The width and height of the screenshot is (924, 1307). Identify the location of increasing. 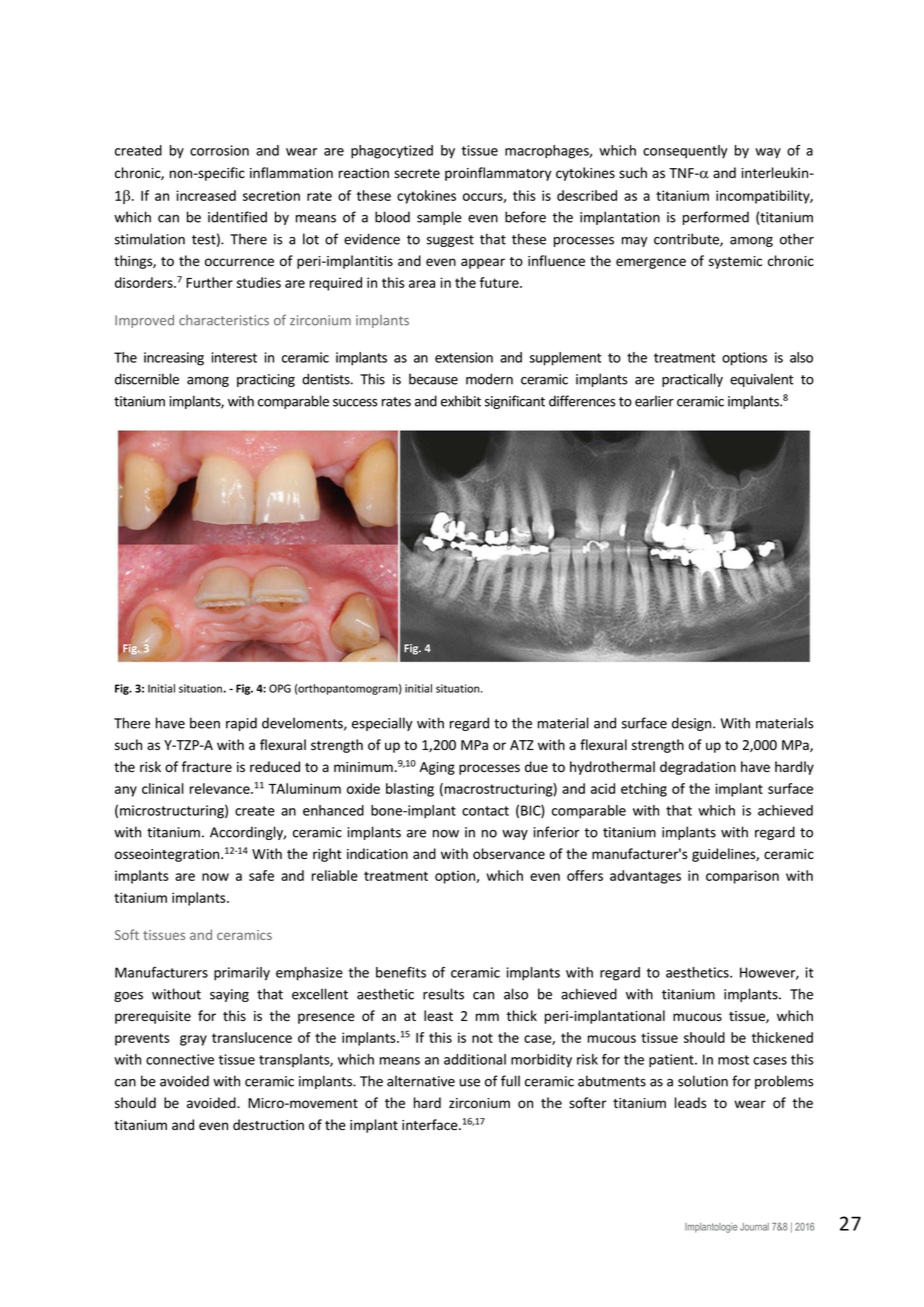
(174, 359).
